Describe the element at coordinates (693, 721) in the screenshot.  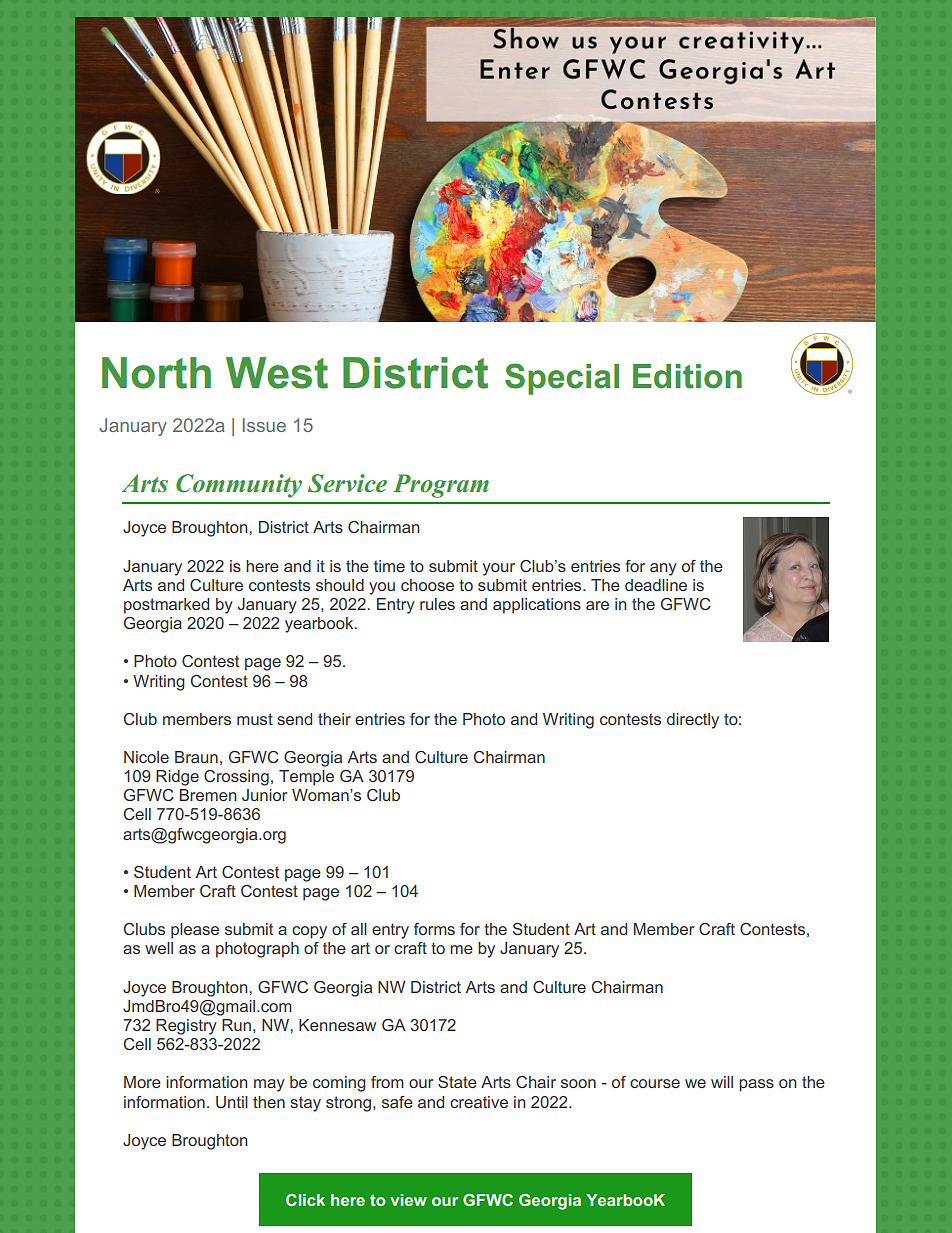
I see `directly` at that location.
